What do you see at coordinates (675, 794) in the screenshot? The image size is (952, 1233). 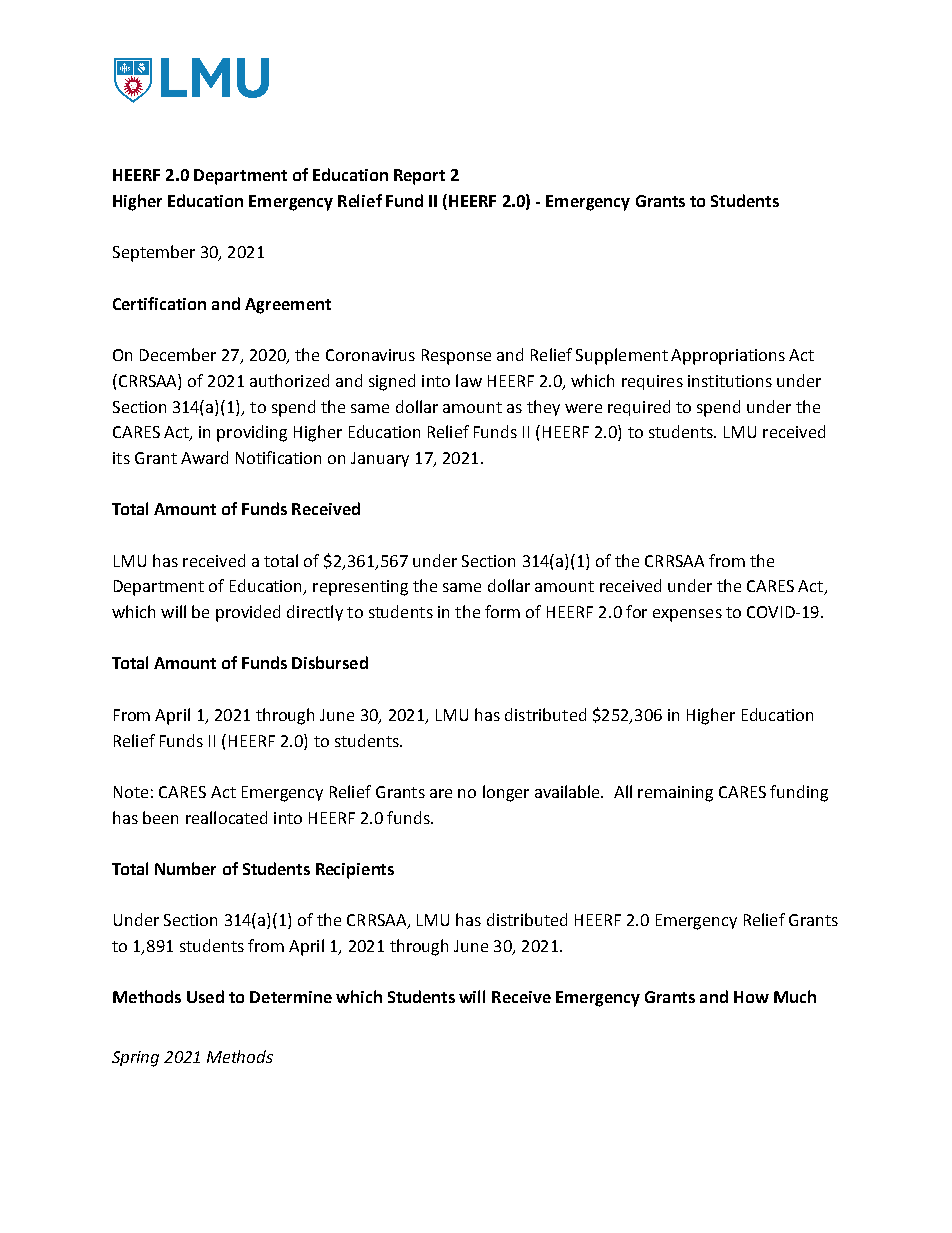 I see `remaining` at bounding box center [675, 794].
